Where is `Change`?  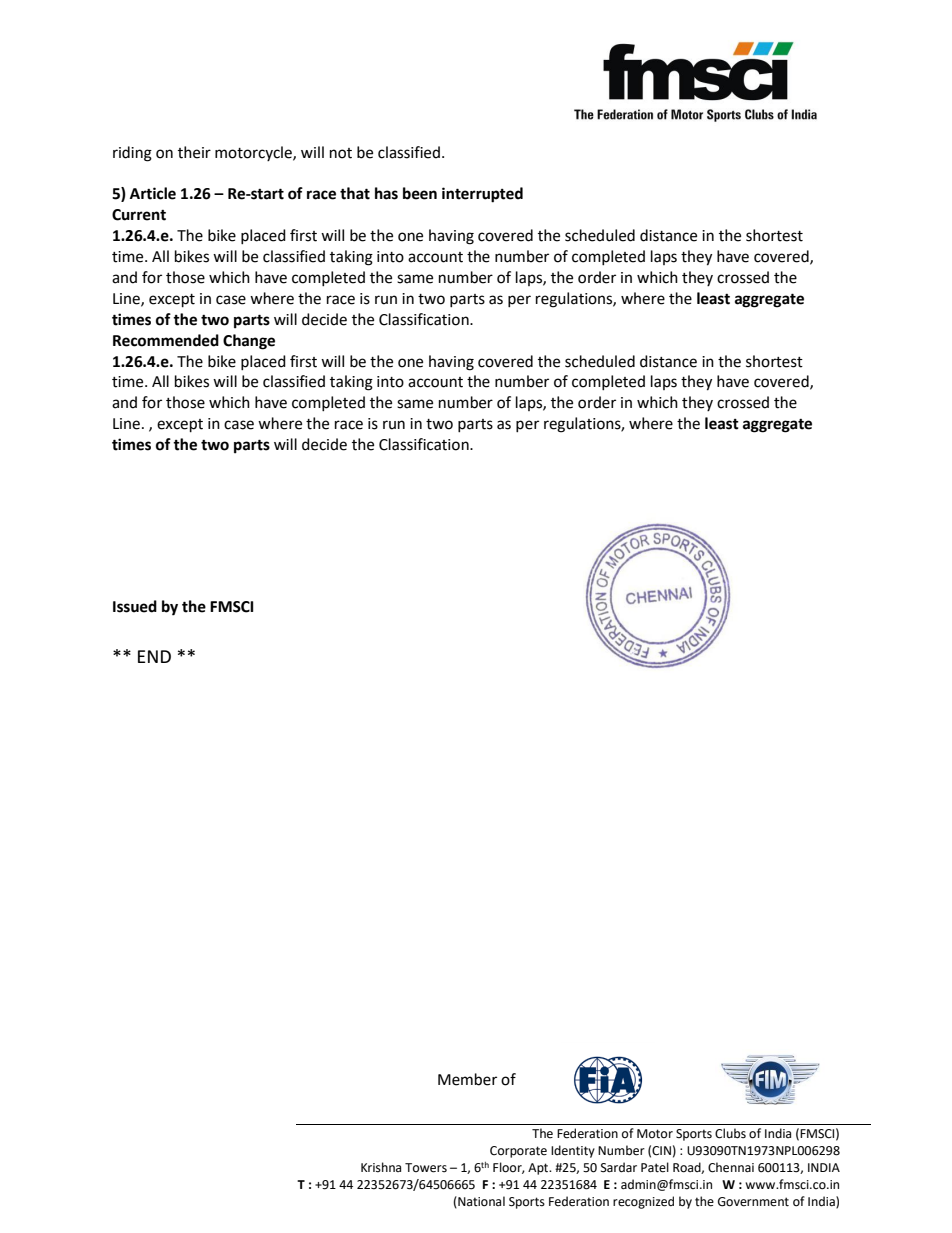
Change is located at coordinates (249, 342).
